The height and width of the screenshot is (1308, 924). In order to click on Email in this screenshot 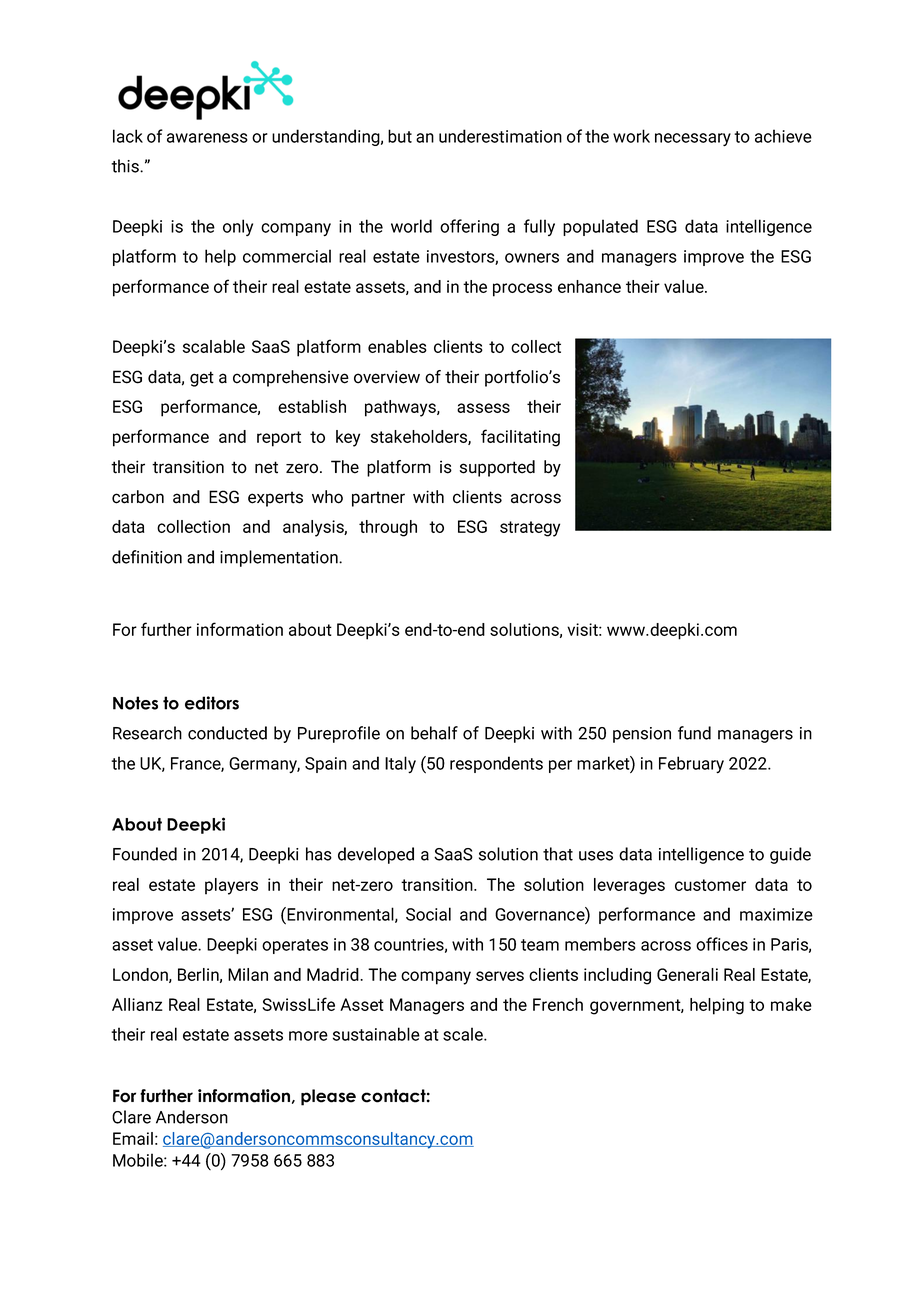, I will do `click(133, 1138)`.
